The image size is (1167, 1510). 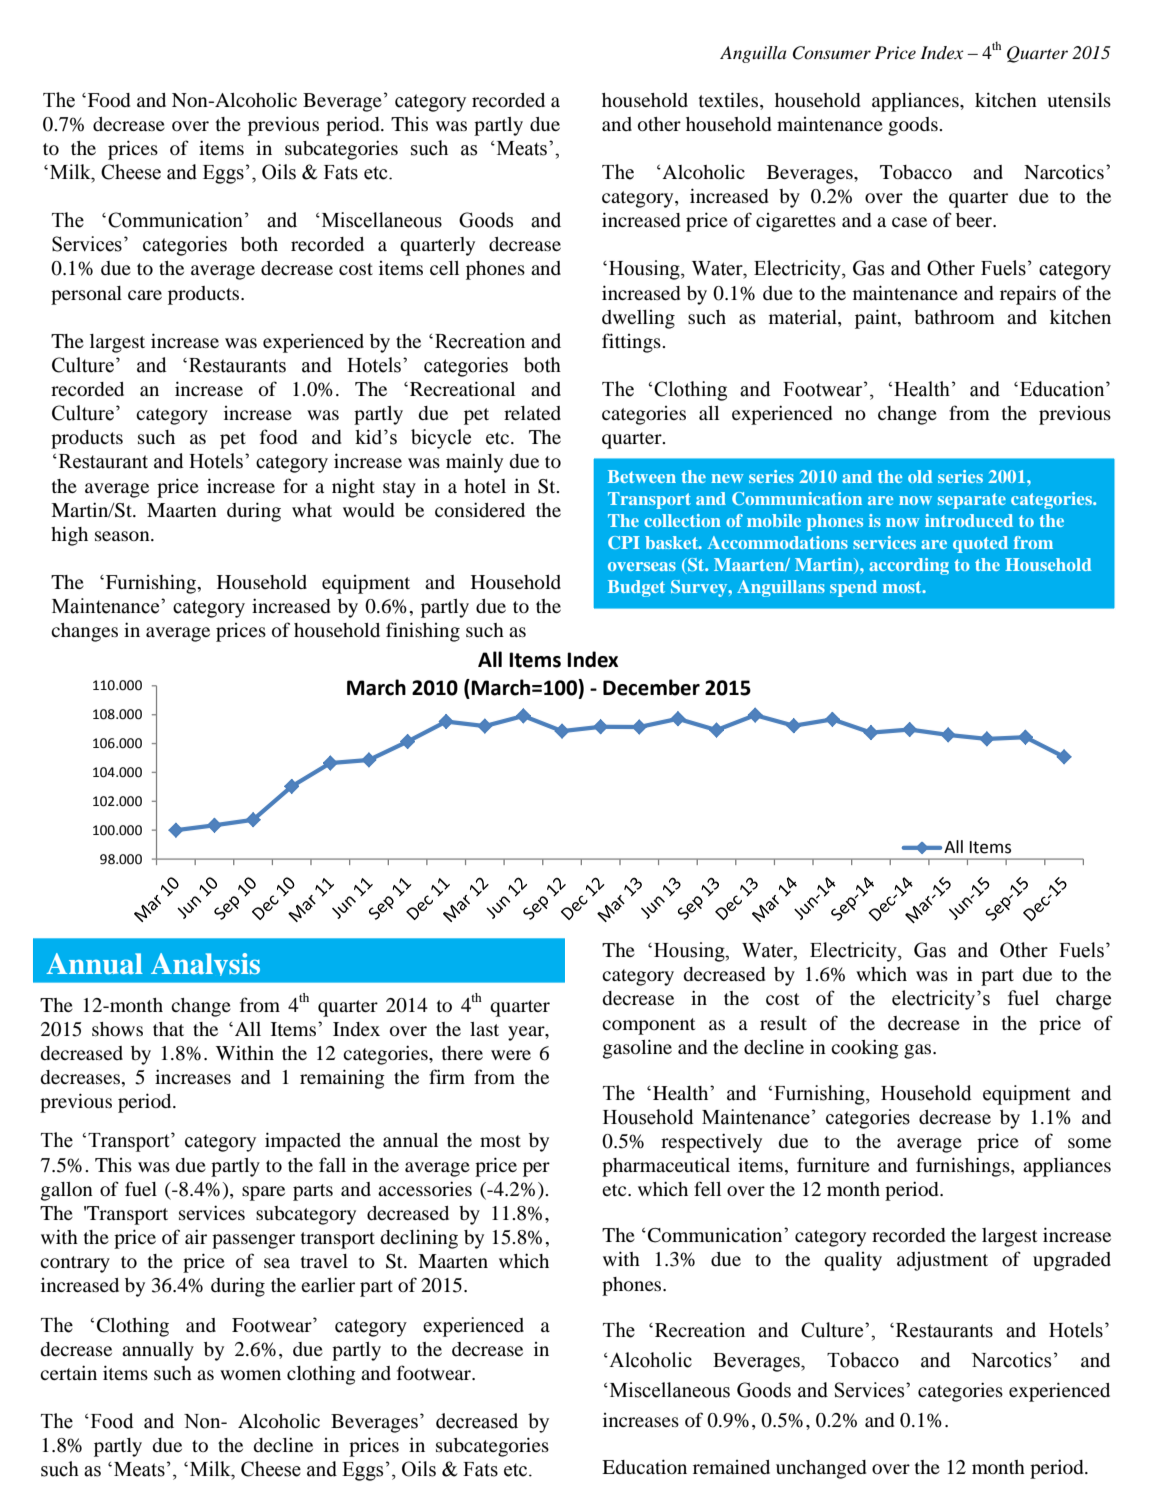 What do you see at coordinates (865, 1049) in the image?
I see `cooking` at bounding box center [865, 1049].
